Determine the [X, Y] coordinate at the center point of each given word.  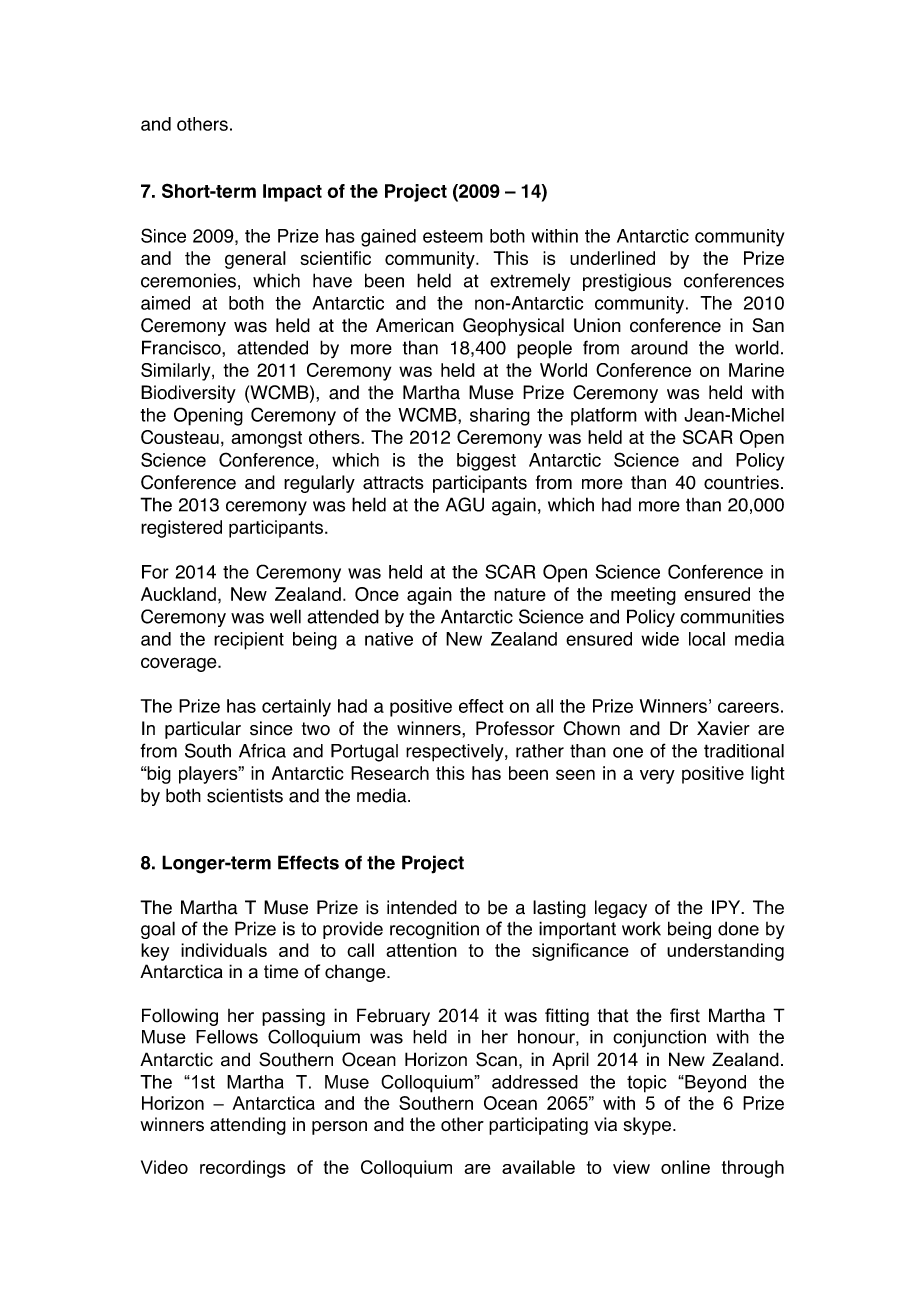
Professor [515, 728]
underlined [612, 258]
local [707, 639]
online [685, 1167]
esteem [453, 236]
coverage [180, 664]
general [255, 260]
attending [248, 1126]
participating [538, 1126]
